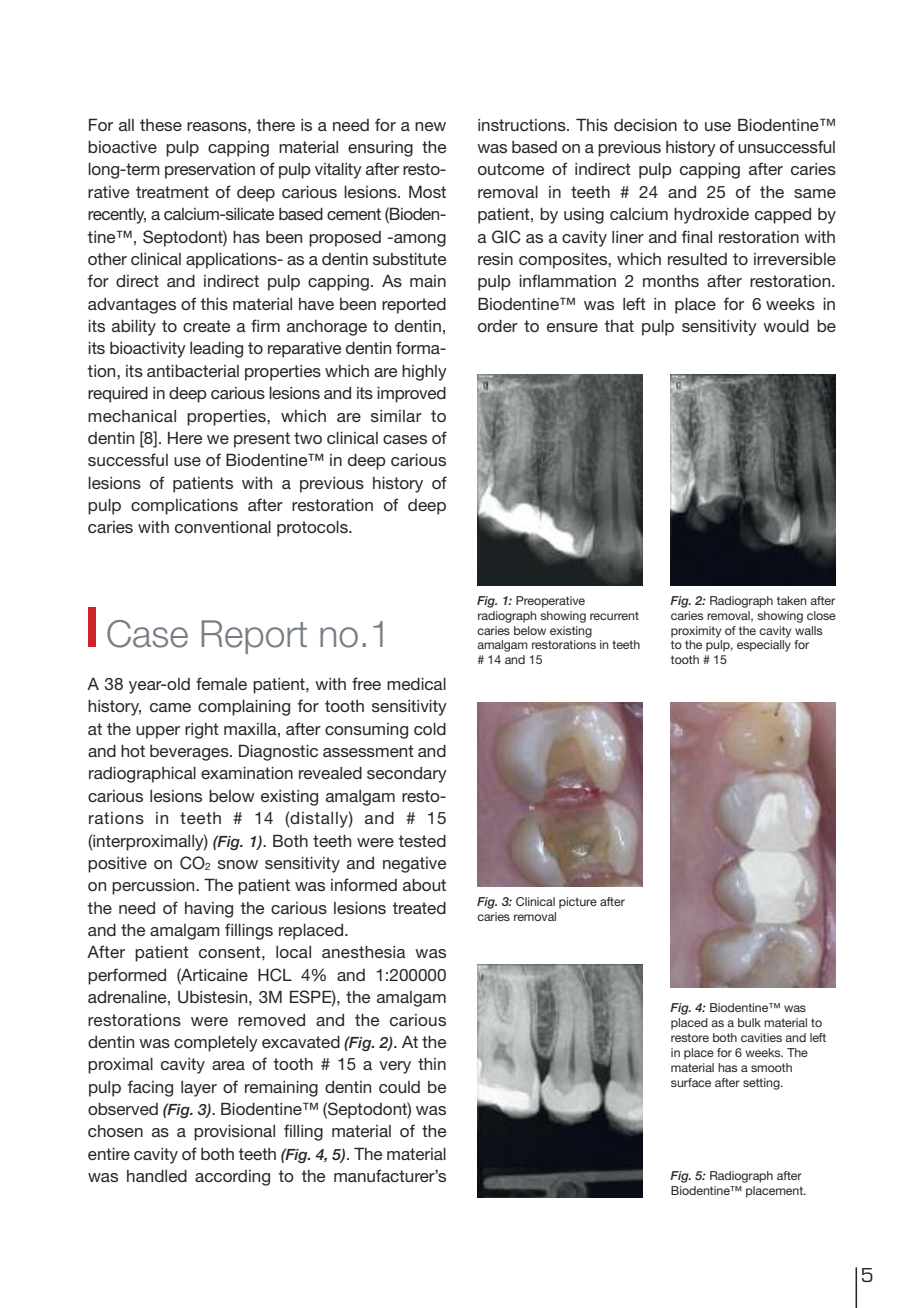 This page has width=924, height=1308. What do you see at coordinates (161, 125) in the page?
I see `these` at bounding box center [161, 125].
